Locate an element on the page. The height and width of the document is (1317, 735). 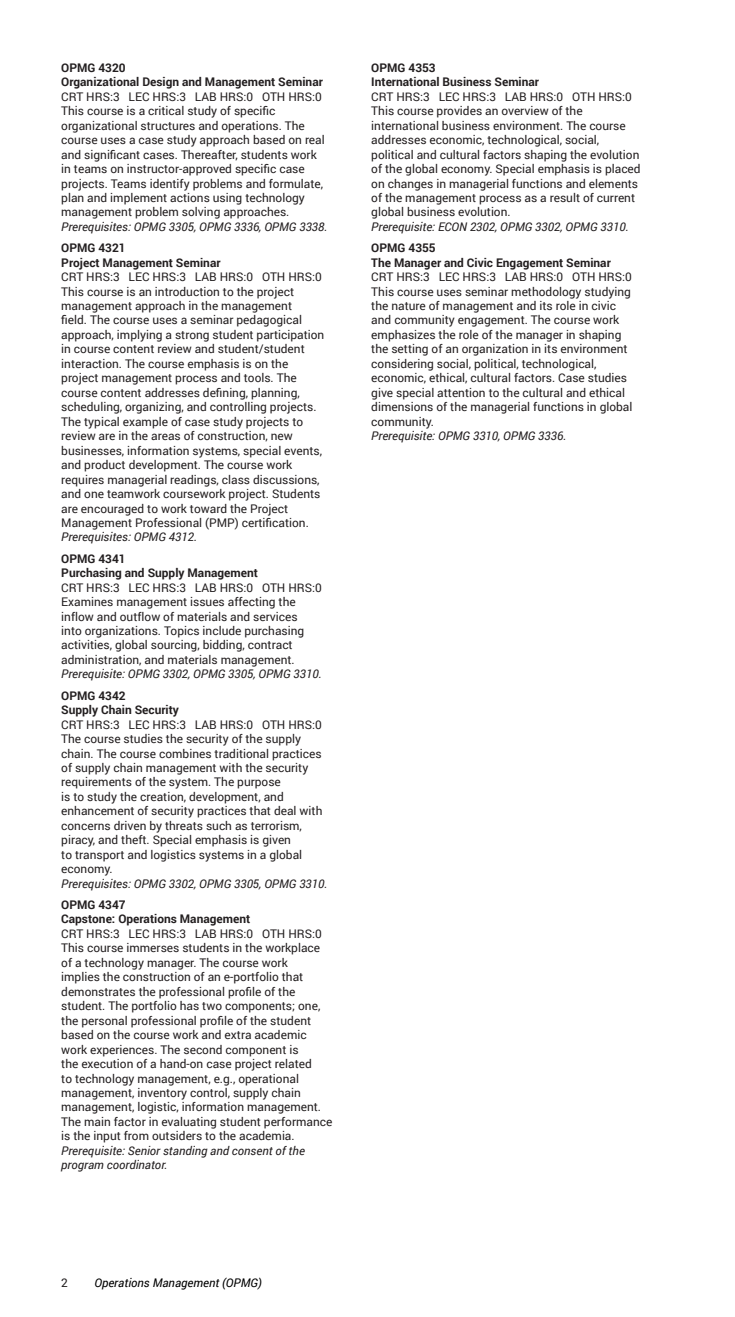
critical is located at coordinates (166, 110).
